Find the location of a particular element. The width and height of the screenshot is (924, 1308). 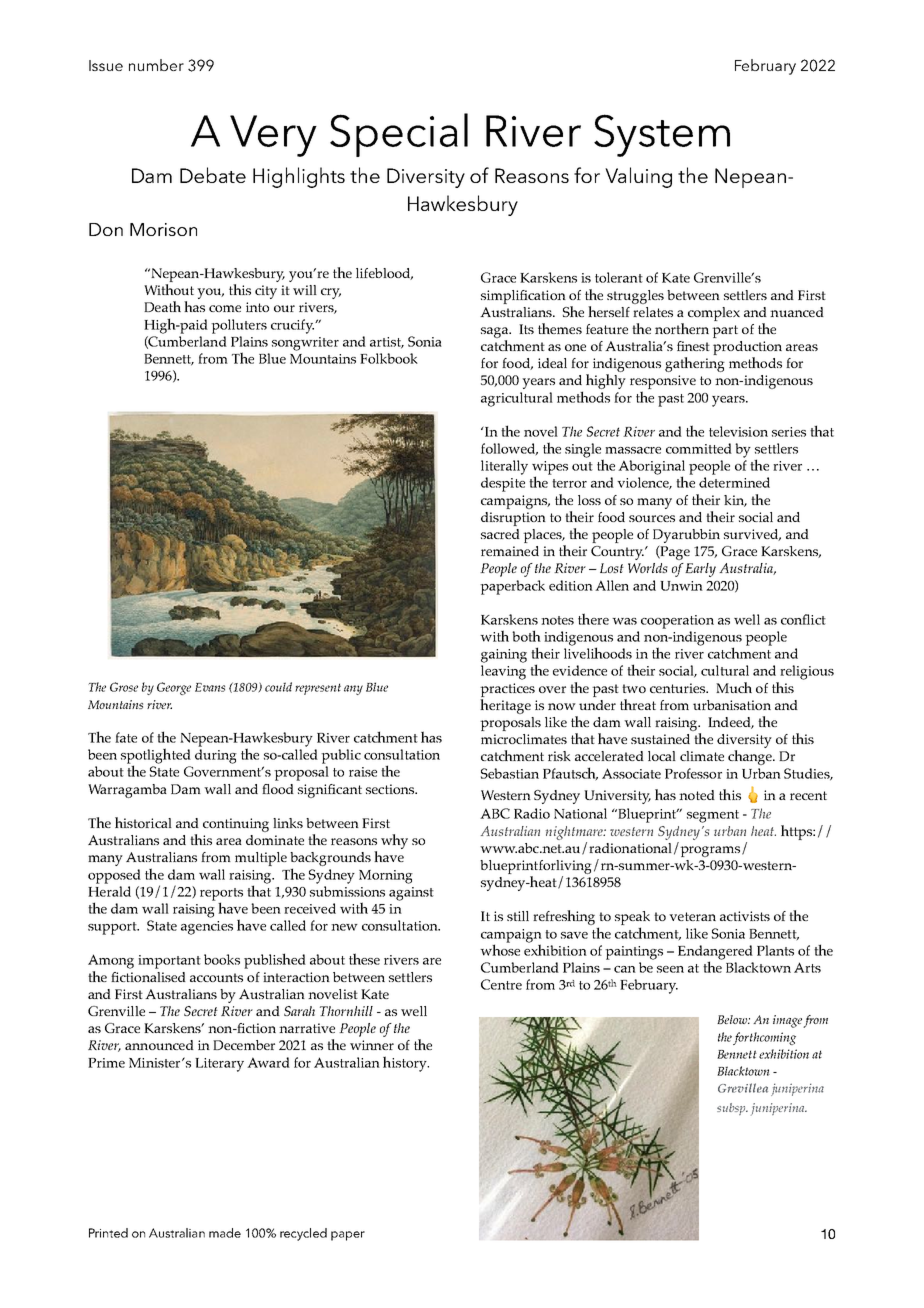

why is located at coordinates (394, 841).
